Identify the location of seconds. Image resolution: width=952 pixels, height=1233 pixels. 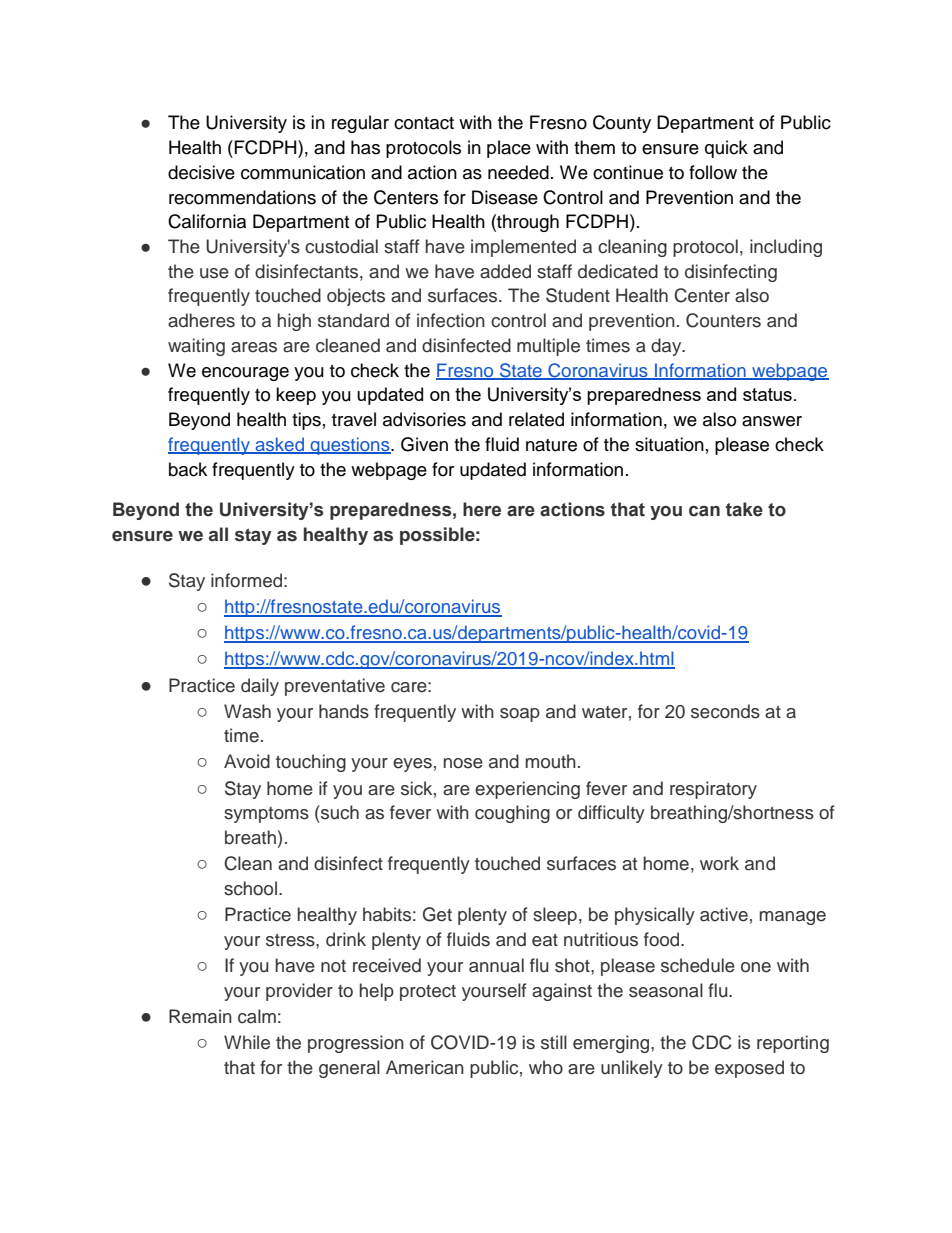
(725, 711).
